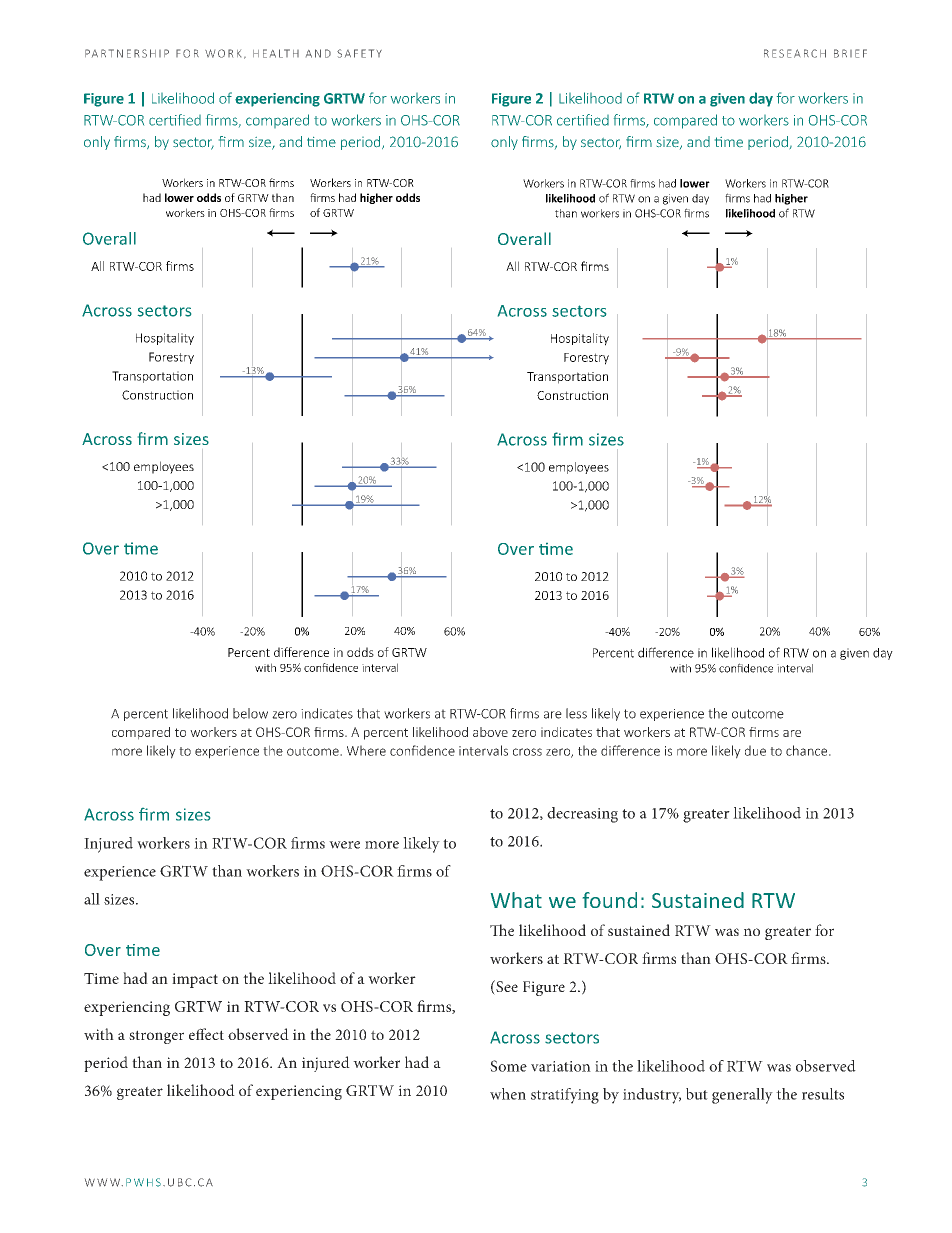 The image size is (952, 1233). I want to click on generally, so click(742, 1096).
